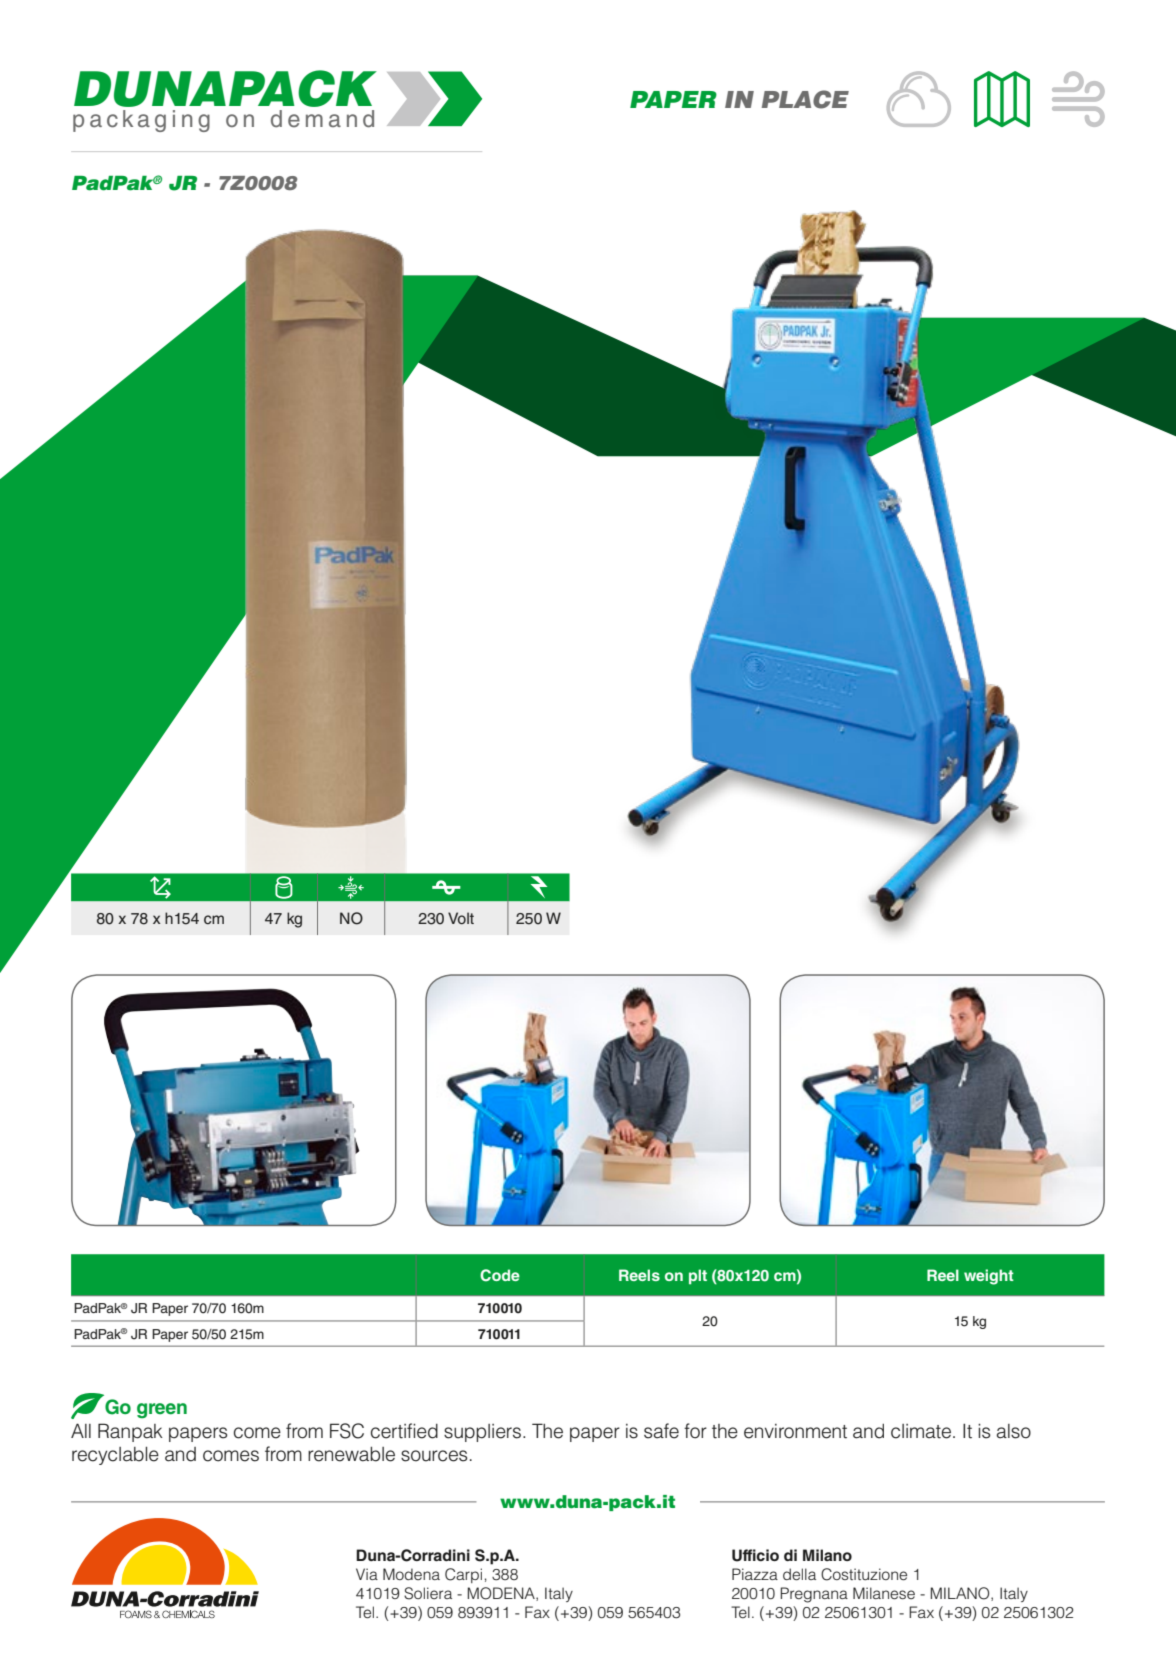 Image resolution: width=1176 pixels, height=1663 pixels. Describe the element at coordinates (795, 1431) in the document. I see `environment` at that location.
